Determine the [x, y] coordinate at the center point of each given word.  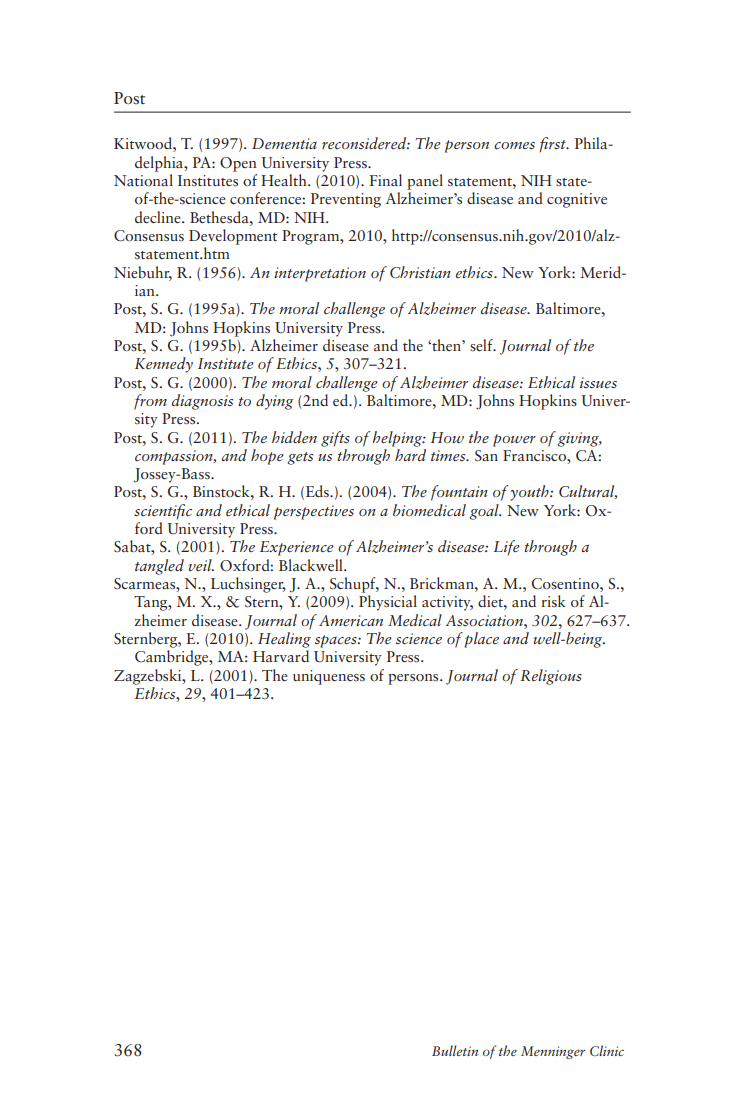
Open [238, 164]
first [554, 144]
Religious [551, 677]
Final [385, 180]
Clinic [607, 1050]
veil [201, 565]
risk [553, 601]
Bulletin [455, 1050]
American [351, 620]
